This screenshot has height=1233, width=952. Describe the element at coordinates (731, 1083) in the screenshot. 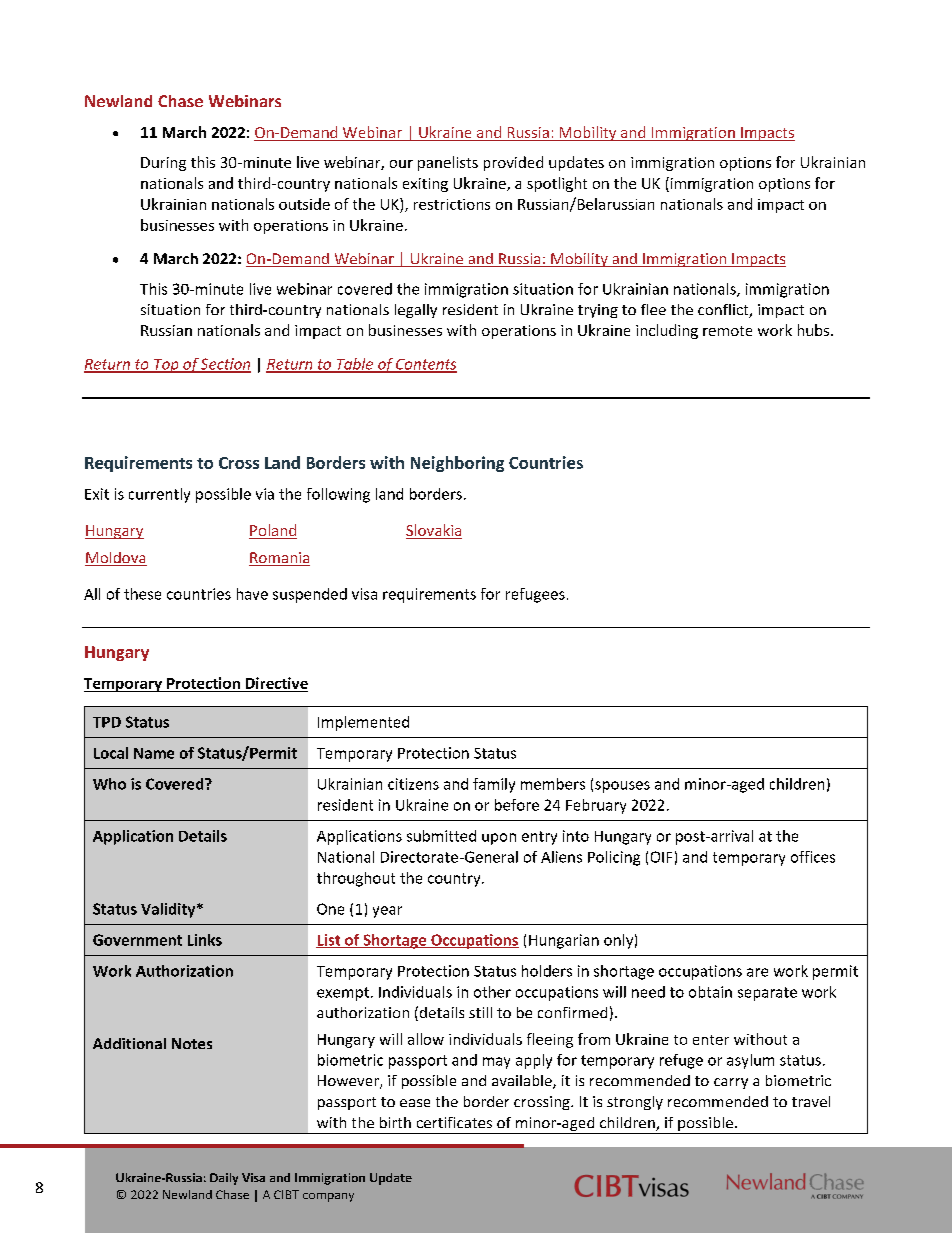

I see `carry` at that location.
